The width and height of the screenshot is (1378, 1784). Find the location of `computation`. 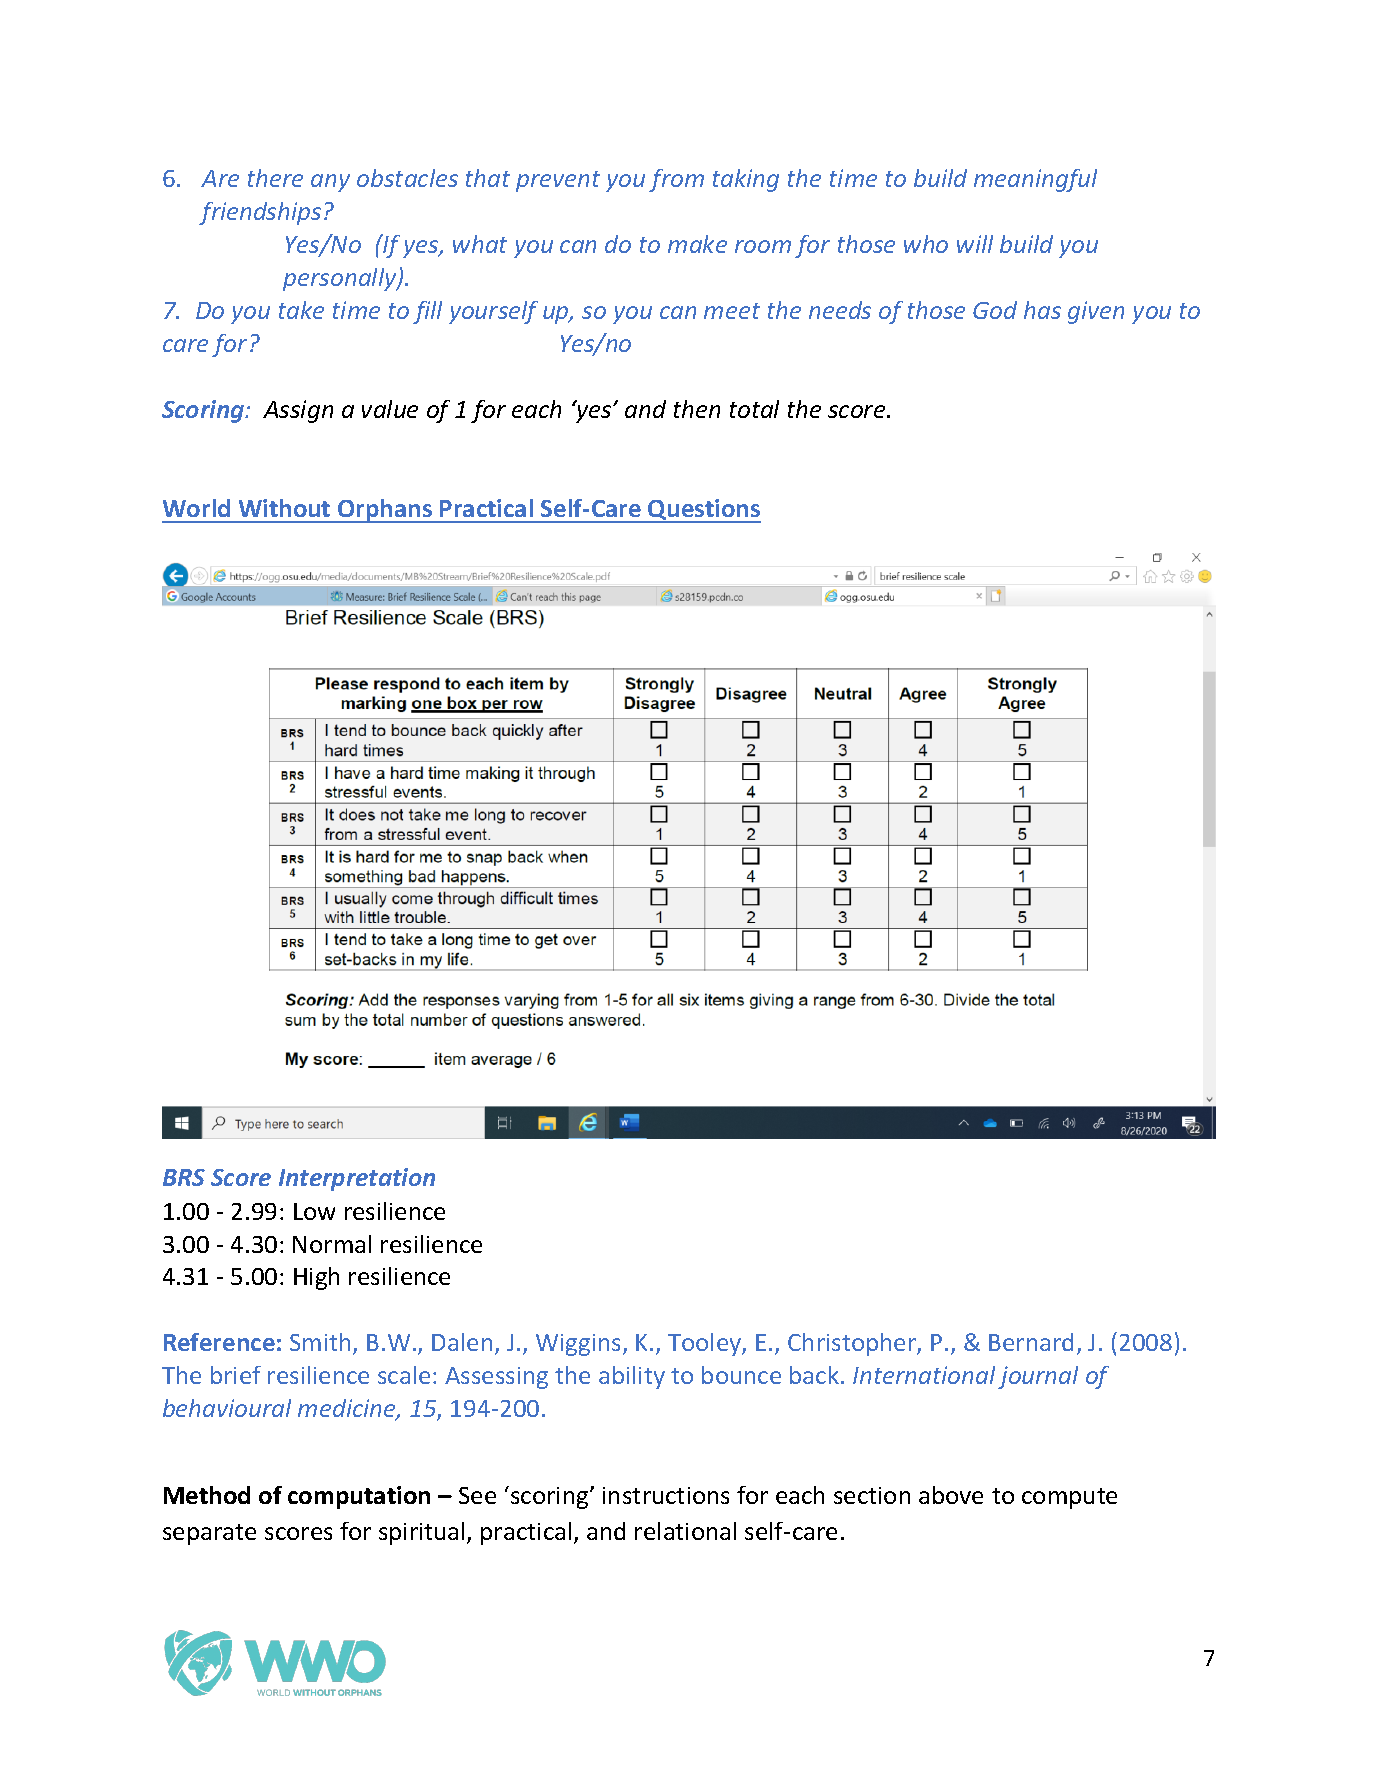

computation is located at coordinates (359, 1497).
